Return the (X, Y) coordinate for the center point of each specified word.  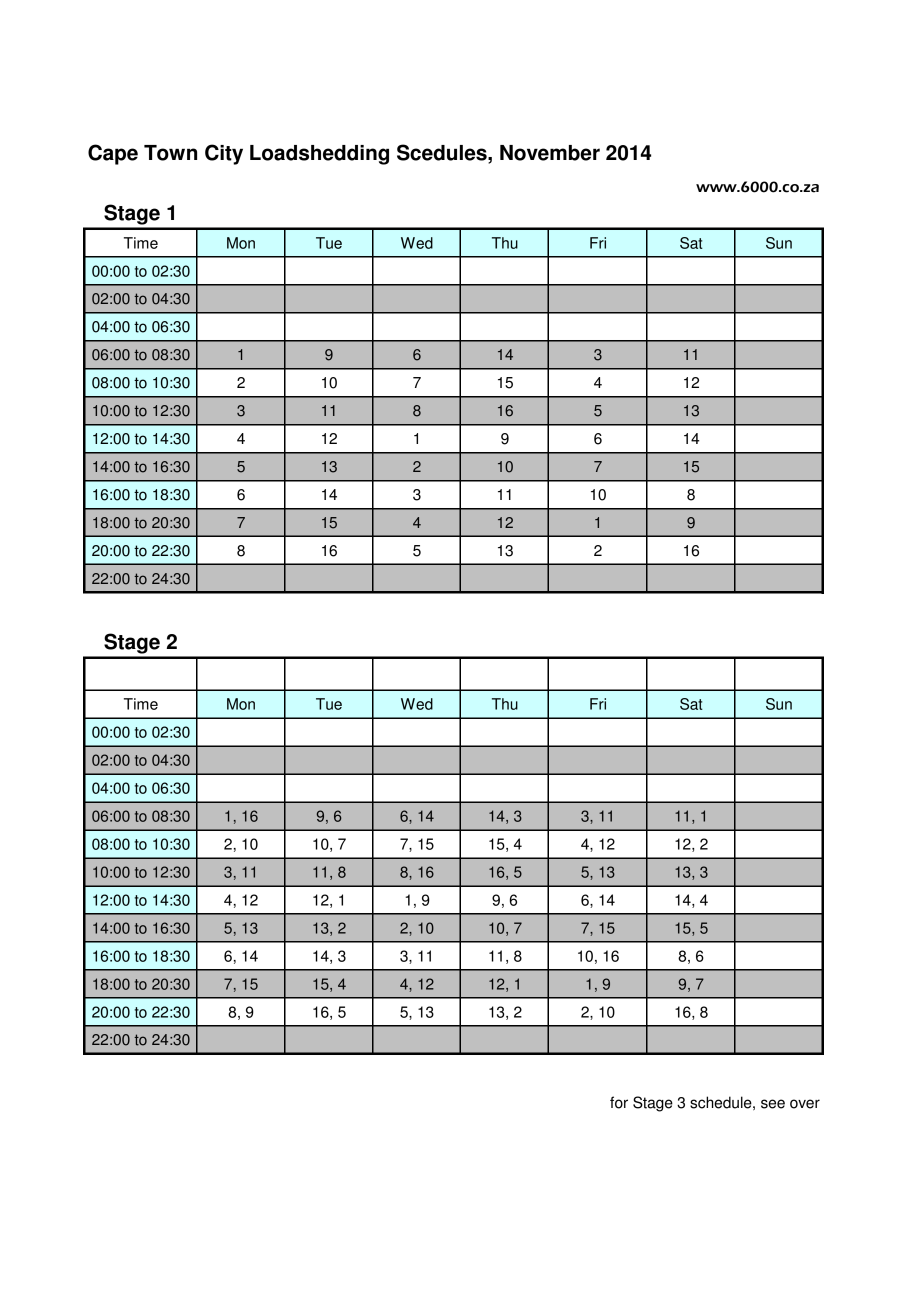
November (550, 153)
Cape (113, 154)
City (224, 154)
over (805, 1104)
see (773, 1104)
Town (170, 153)
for (619, 1102)
